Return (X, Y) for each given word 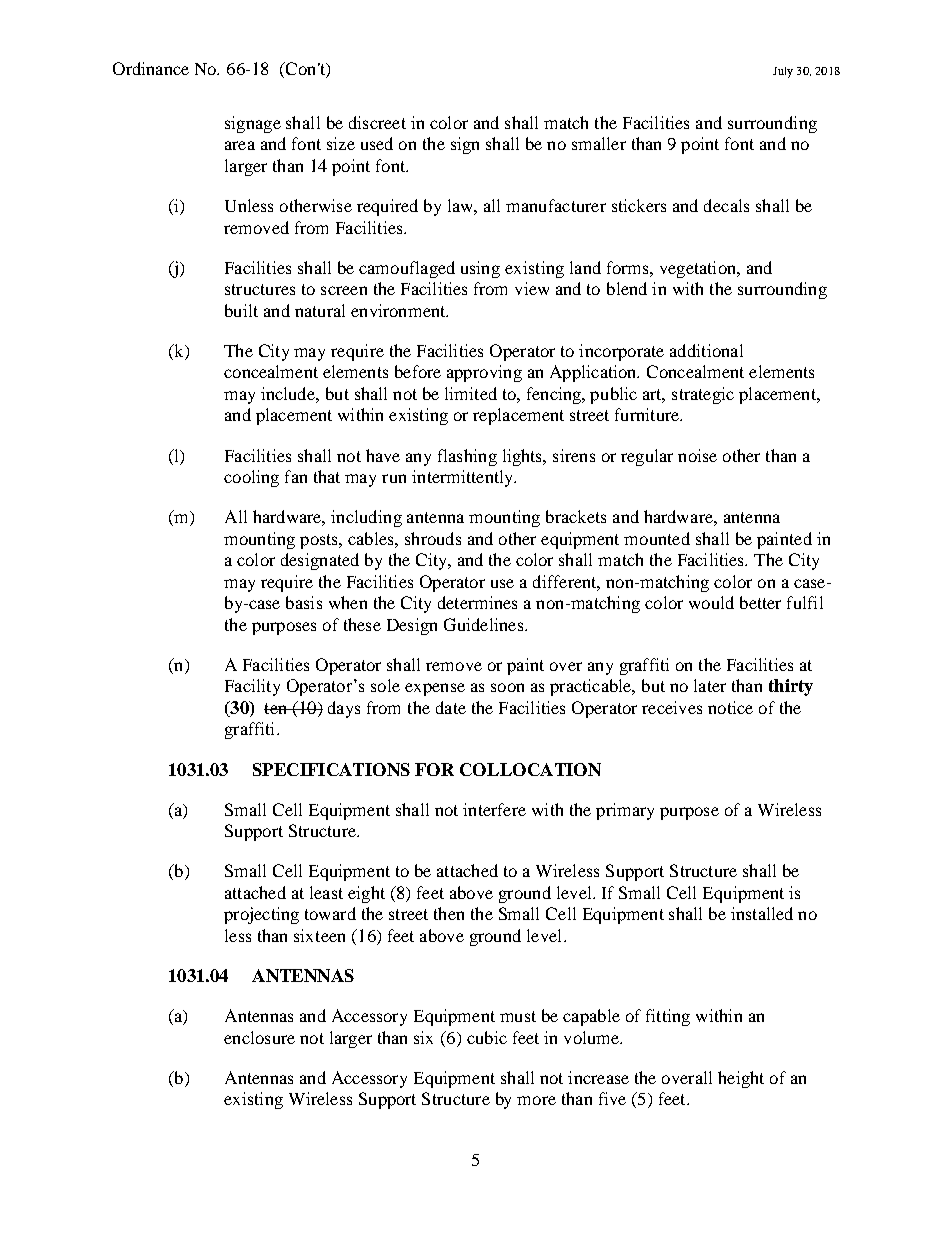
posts (320, 541)
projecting (261, 915)
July (783, 72)
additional (706, 350)
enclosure (259, 1037)
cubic (487, 1037)
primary (625, 811)
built (241, 310)
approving (484, 373)
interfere (494, 809)
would (711, 602)
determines (477, 602)
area (240, 145)
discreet (377, 122)
